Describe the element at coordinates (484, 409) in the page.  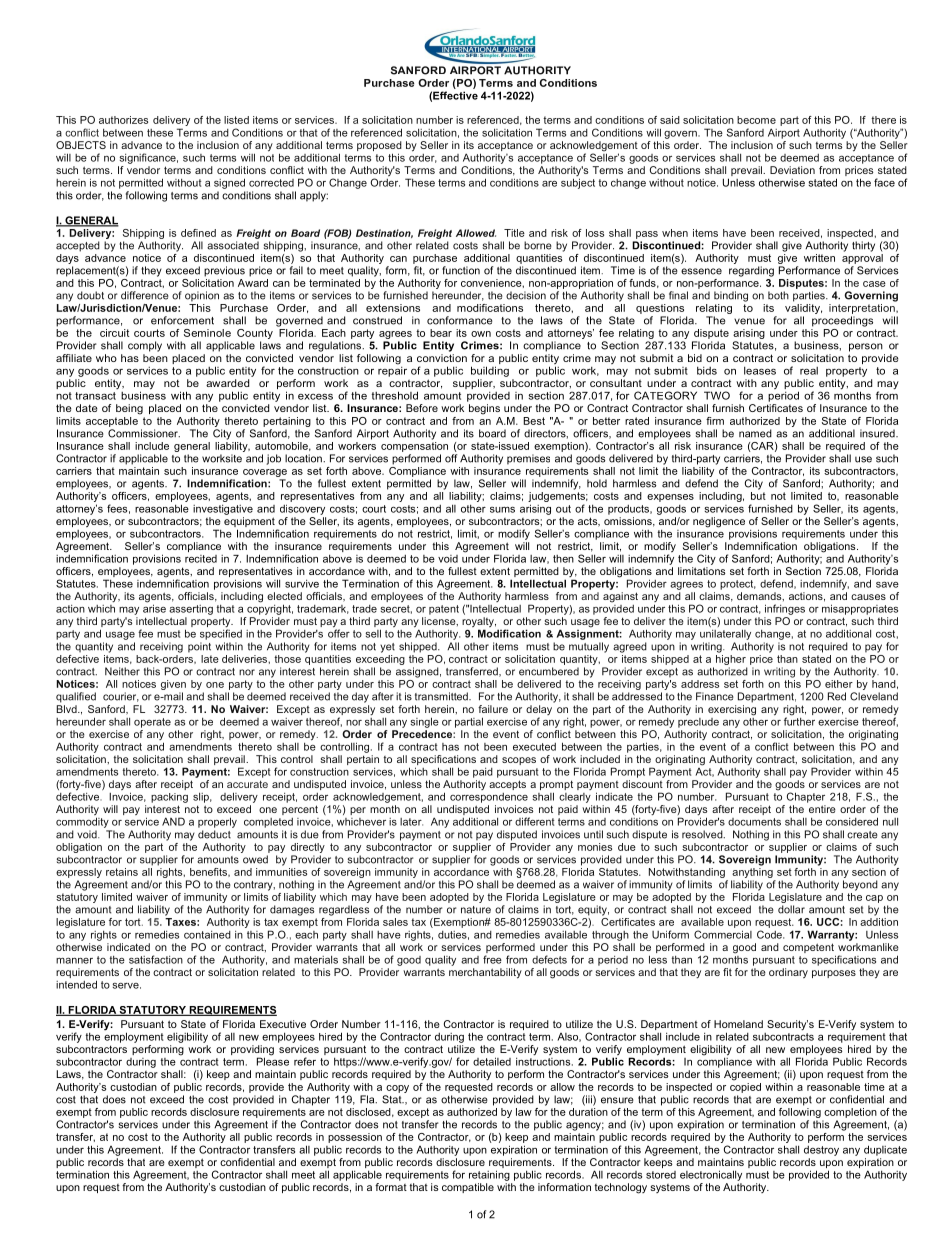
I see `begins` at that location.
